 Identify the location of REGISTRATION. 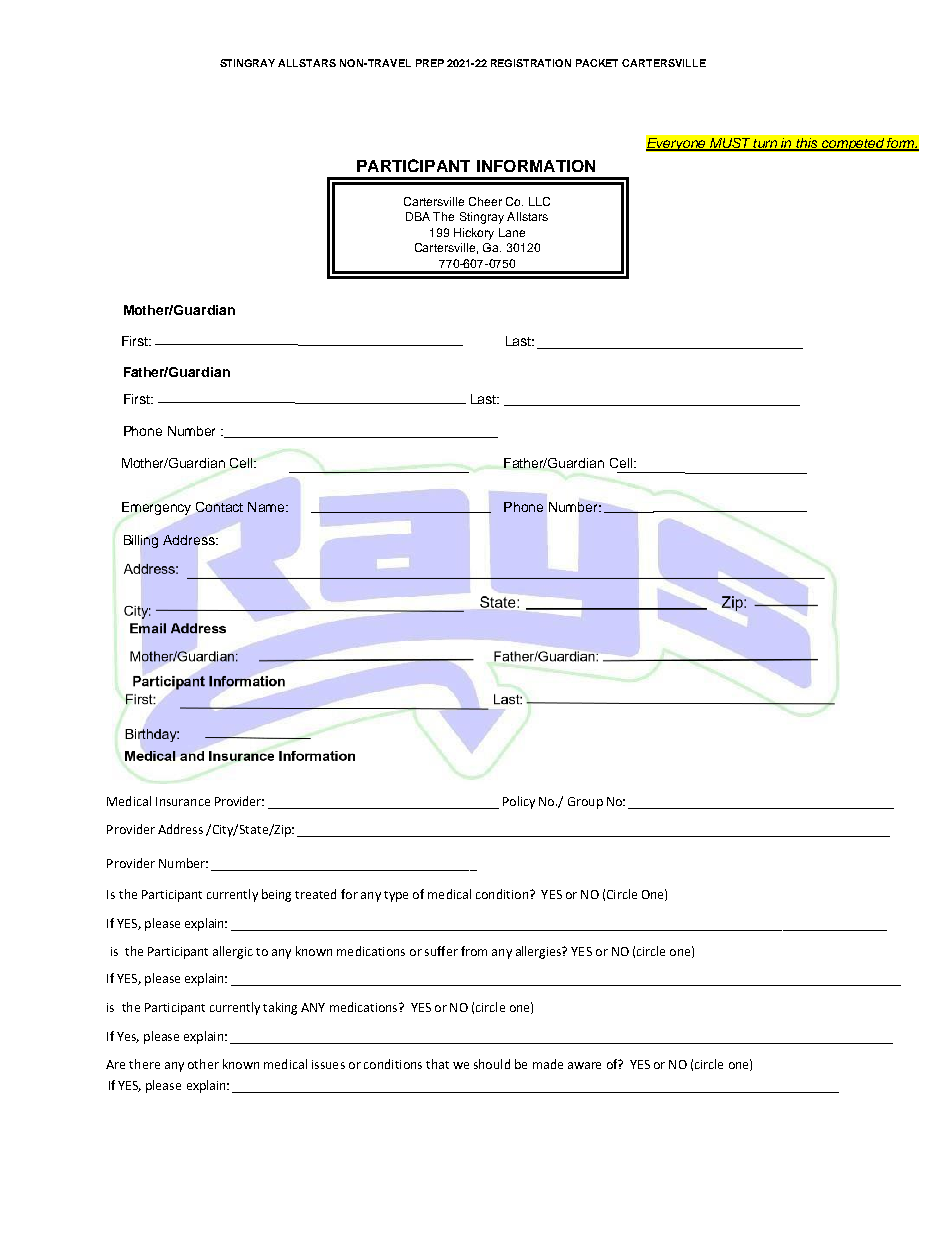
(531, 63).
